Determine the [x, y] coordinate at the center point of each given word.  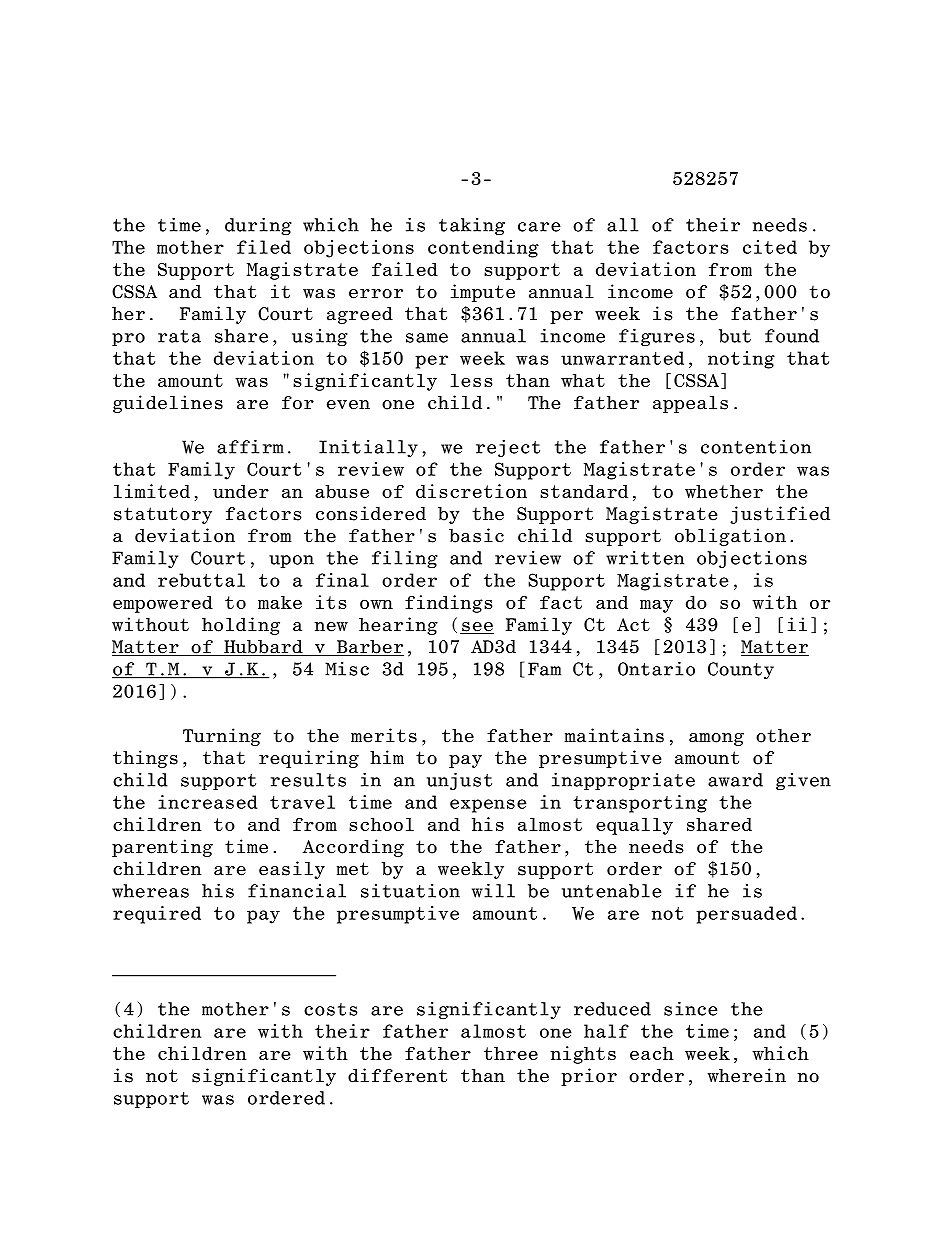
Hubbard [263, 648]
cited [770, 247]
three [511, 1053]
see [477, 628]
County [741, 670]
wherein [747, 1075]
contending [483, 249]
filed [264, 247]
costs [331, 1009]
